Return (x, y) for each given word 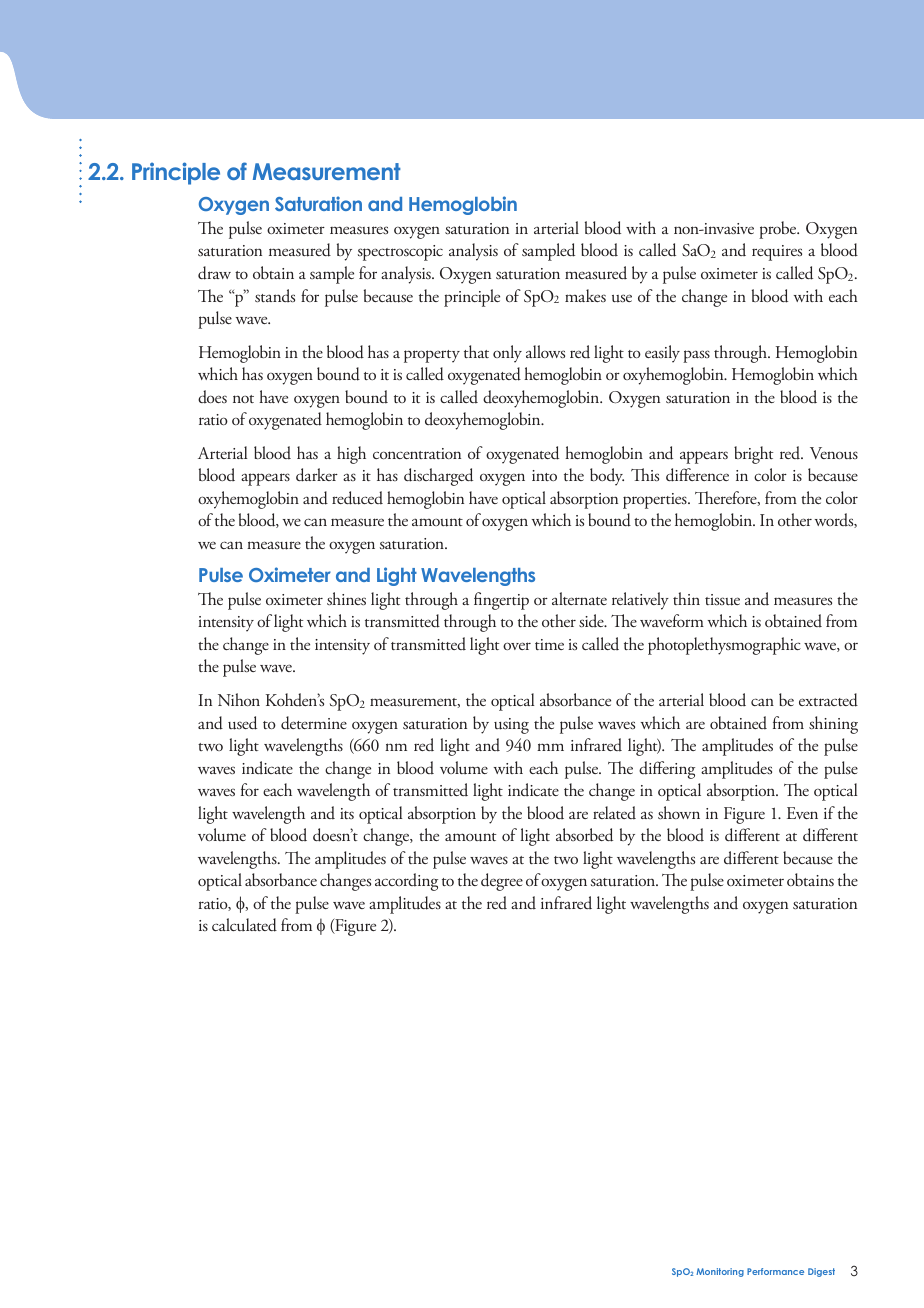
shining (833, 725)
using (511, 726)
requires (777, 253)
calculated (244, 925)
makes (585, 295)
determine (314, 723)
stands (275, 295)
